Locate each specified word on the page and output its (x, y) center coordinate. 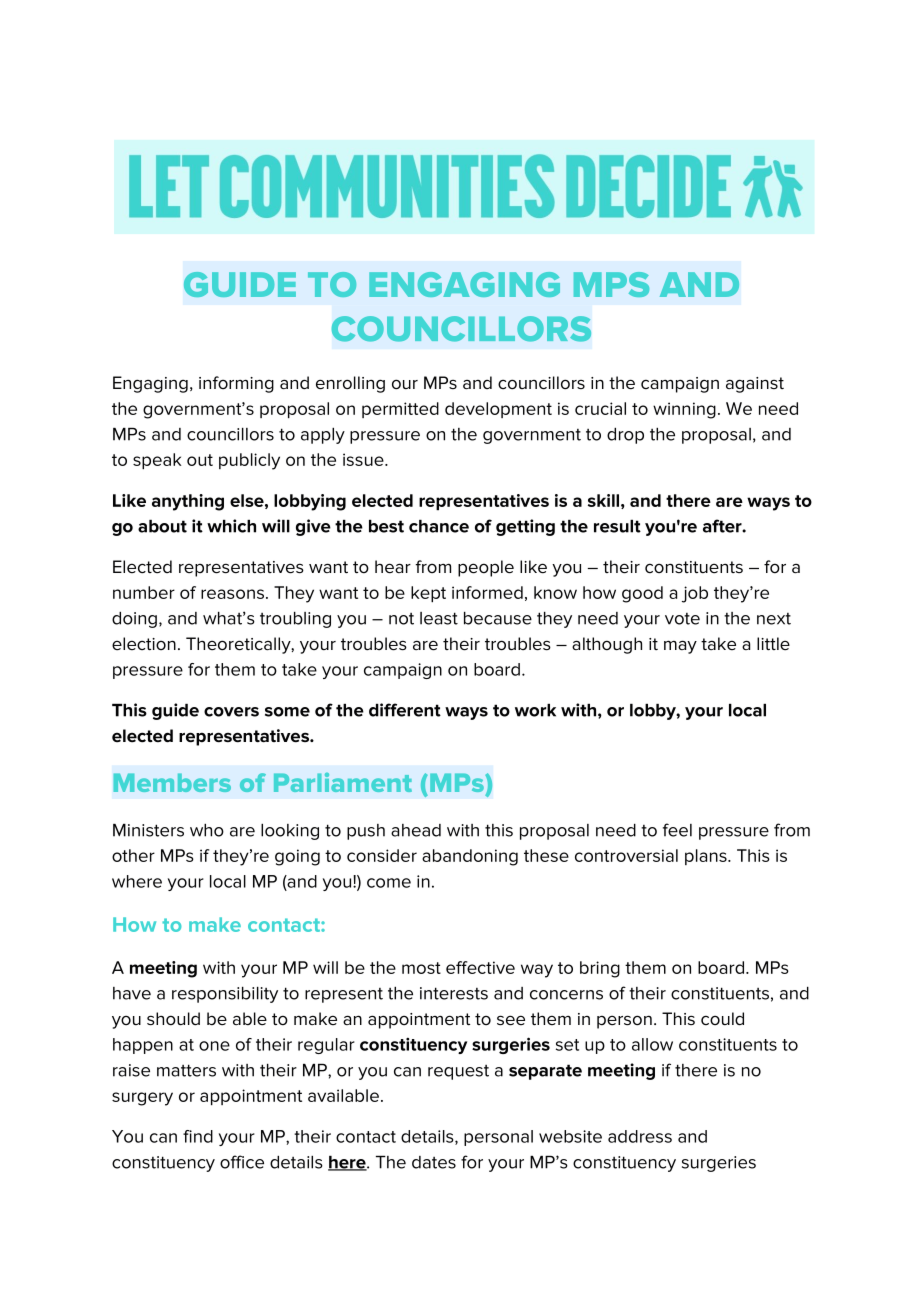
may (680, 647)
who (207, 830)
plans (707, 857)
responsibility (225, 995)
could (722, 1019)
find (198, 1136)
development (498, 410)
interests (454, 993)
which (231, 526)
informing (236, 384)
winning (684, 410)
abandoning (470, 857)
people (486, 568)
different (405, 710)
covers (231, 712)
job (695, 594)
